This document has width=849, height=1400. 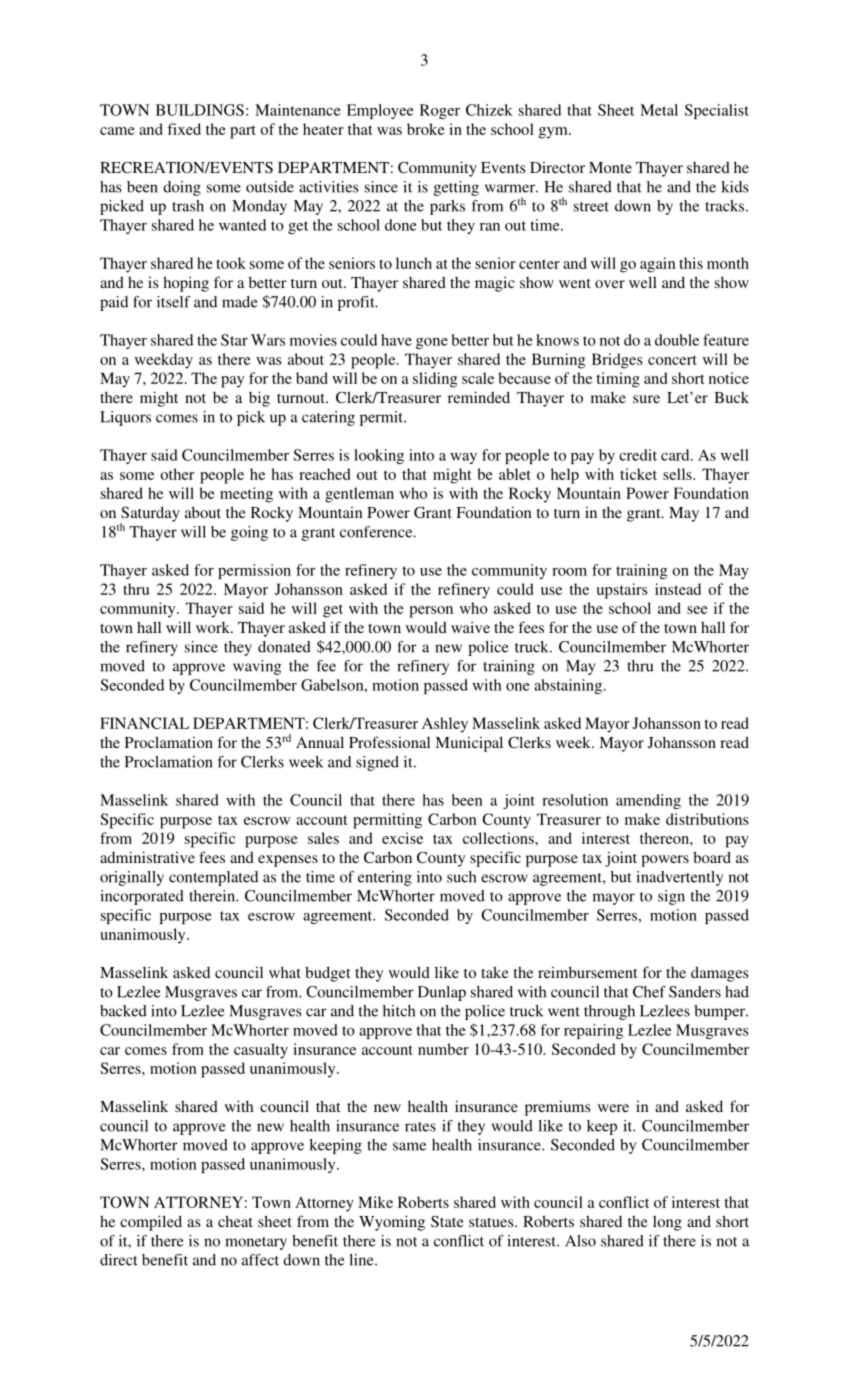 I want to click on broke, so click(x=426, y=129).
